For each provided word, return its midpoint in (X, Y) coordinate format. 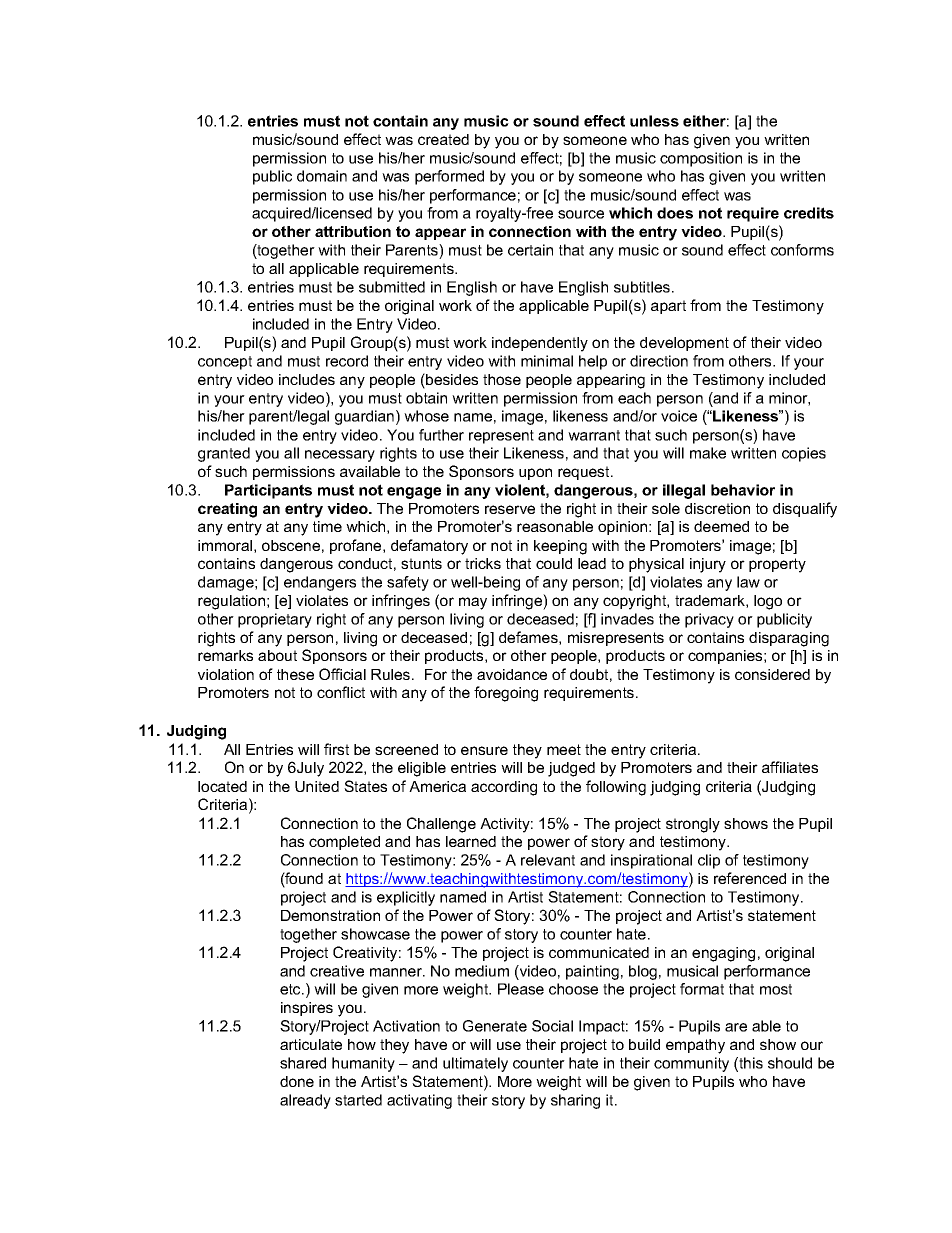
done (297, 1081)
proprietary (275, 620)
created (443, 139)
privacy (709, 620)
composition (701, 159)
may (473, 603)
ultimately (475, 1064)
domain (322, 176)
